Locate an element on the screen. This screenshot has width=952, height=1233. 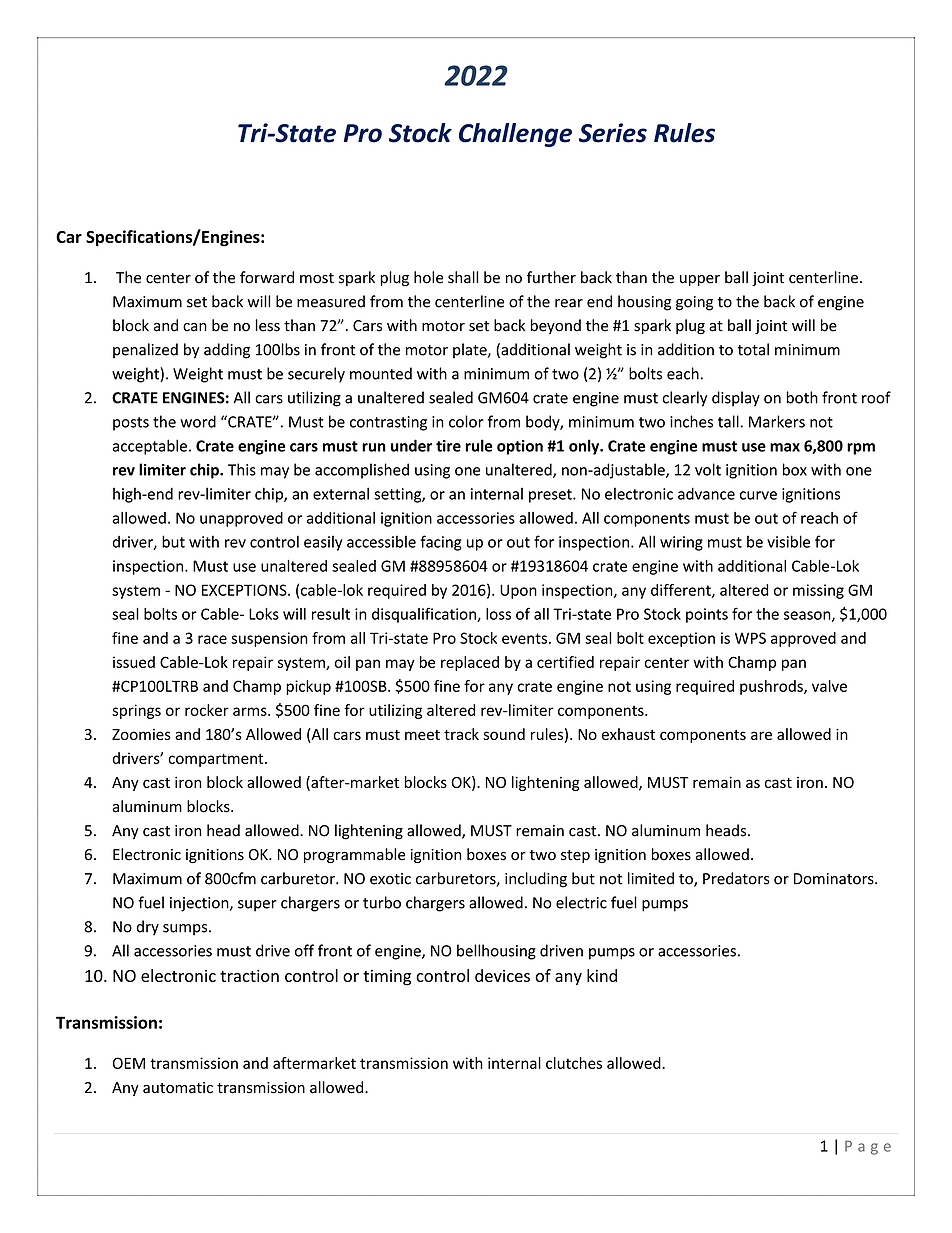
race is located at coordinates (212, 639).
